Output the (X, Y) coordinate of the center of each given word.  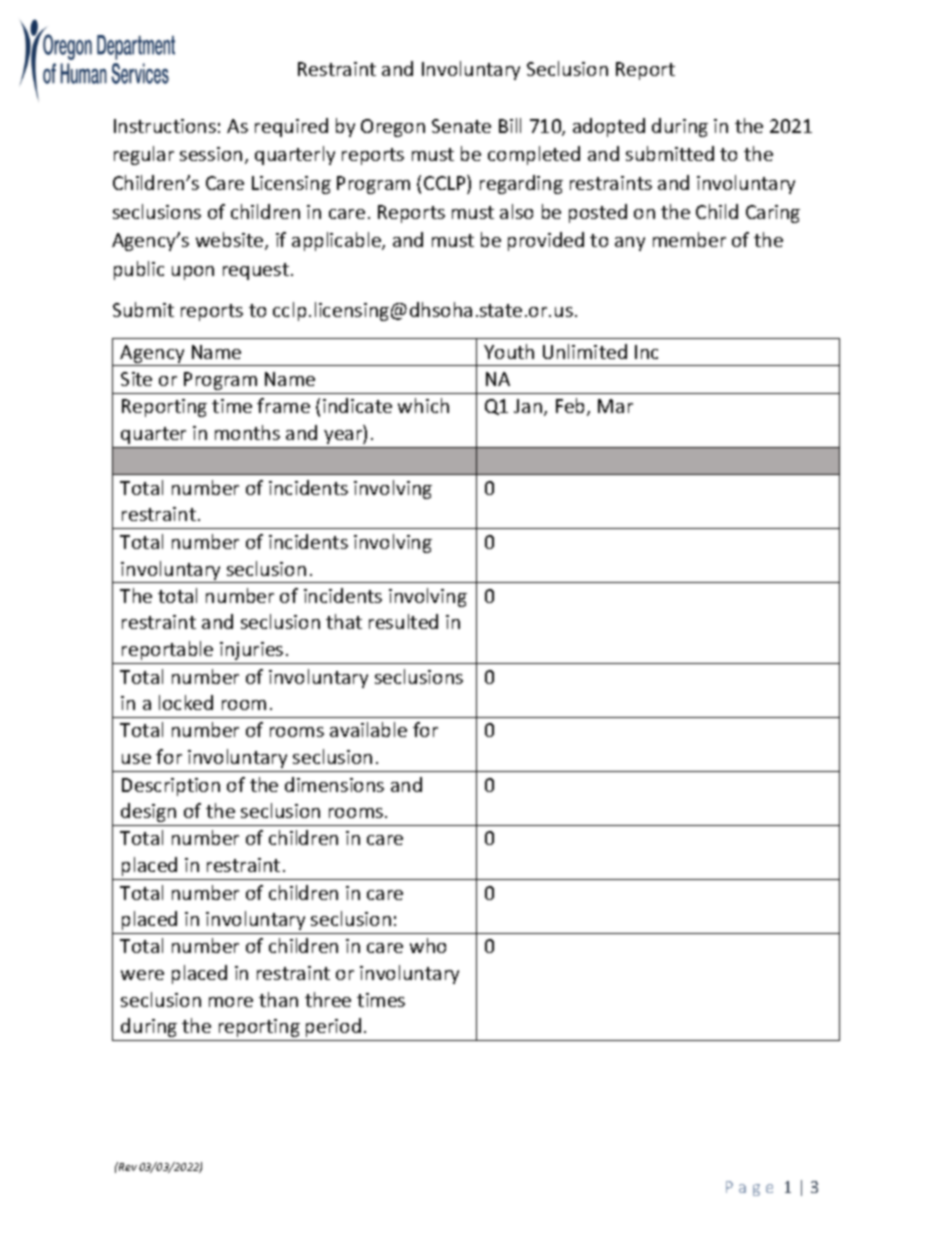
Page (749, 1188)
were (142, 975)
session (211, 154)
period (333, 1027)
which (423, 405)
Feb (572, 407)
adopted (609, 127)
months (247, 432)
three (328, 999)
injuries (251, 651)
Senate (461, 126)
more (231, 1002)
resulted (403, 621)
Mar (615, 406)
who (428, 945)
